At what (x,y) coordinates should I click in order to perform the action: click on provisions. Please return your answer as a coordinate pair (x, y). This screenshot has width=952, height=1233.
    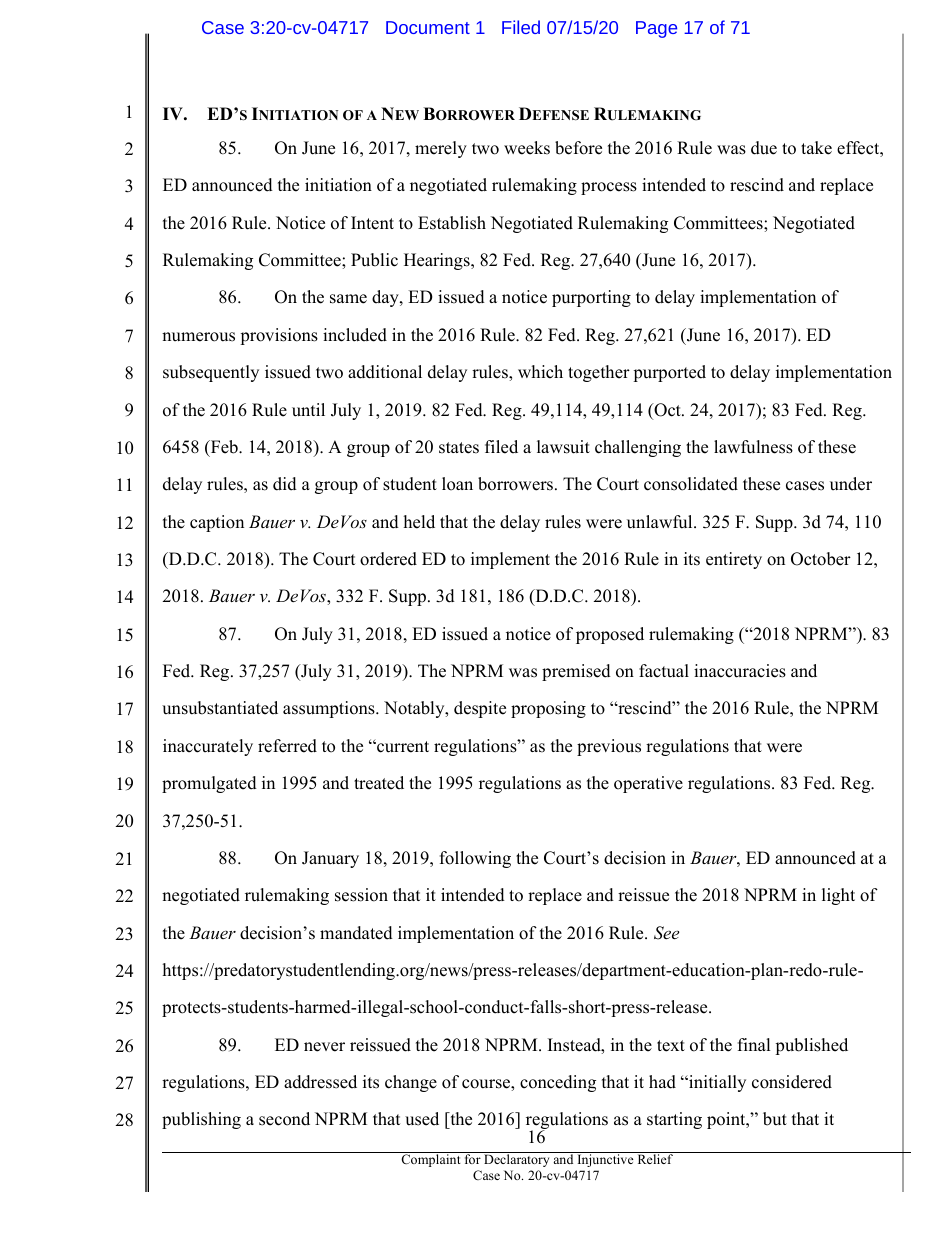
    Looking at the image, I should click on (279, 336).
